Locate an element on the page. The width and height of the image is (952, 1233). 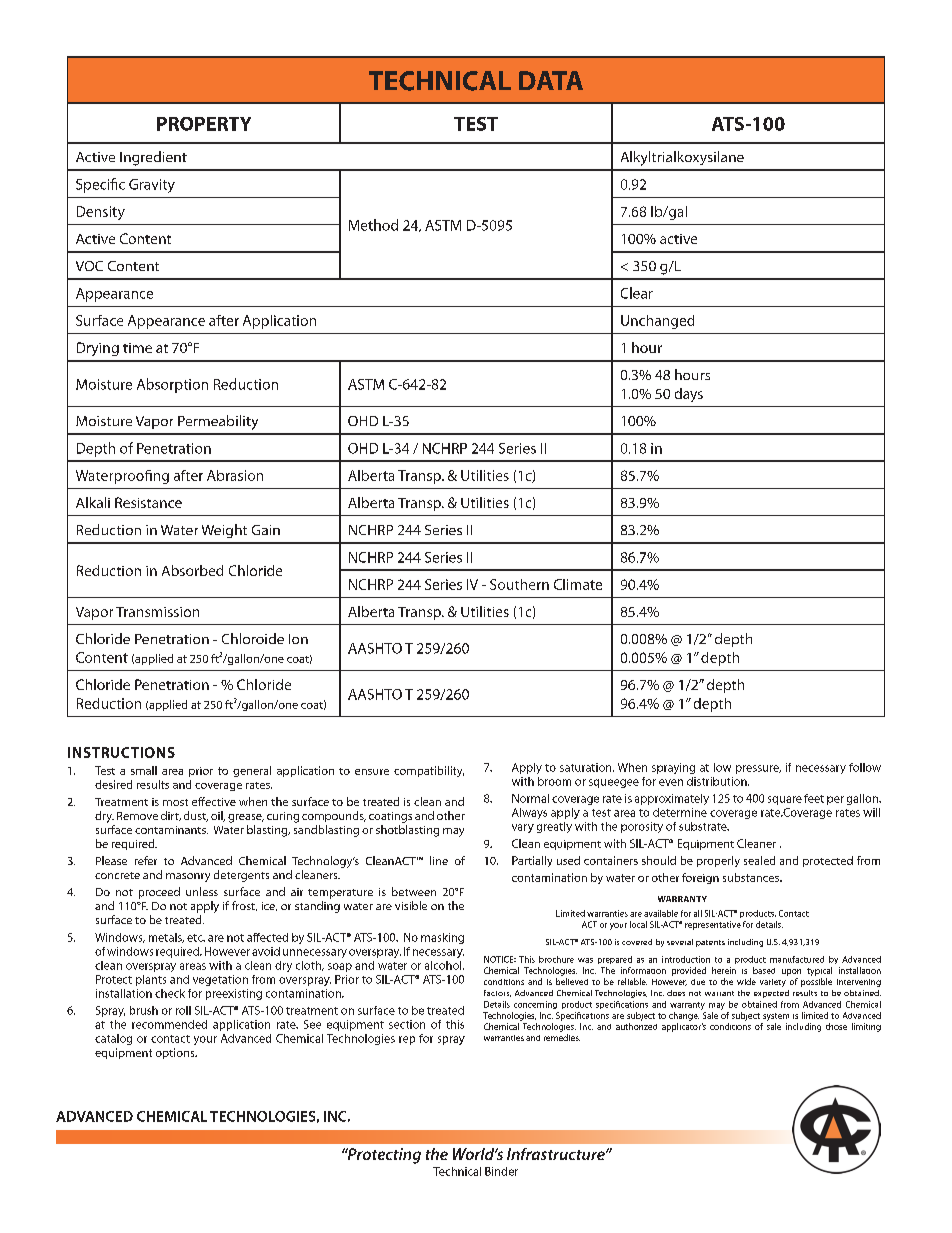
Clear is located at coordinates (637, 293).
